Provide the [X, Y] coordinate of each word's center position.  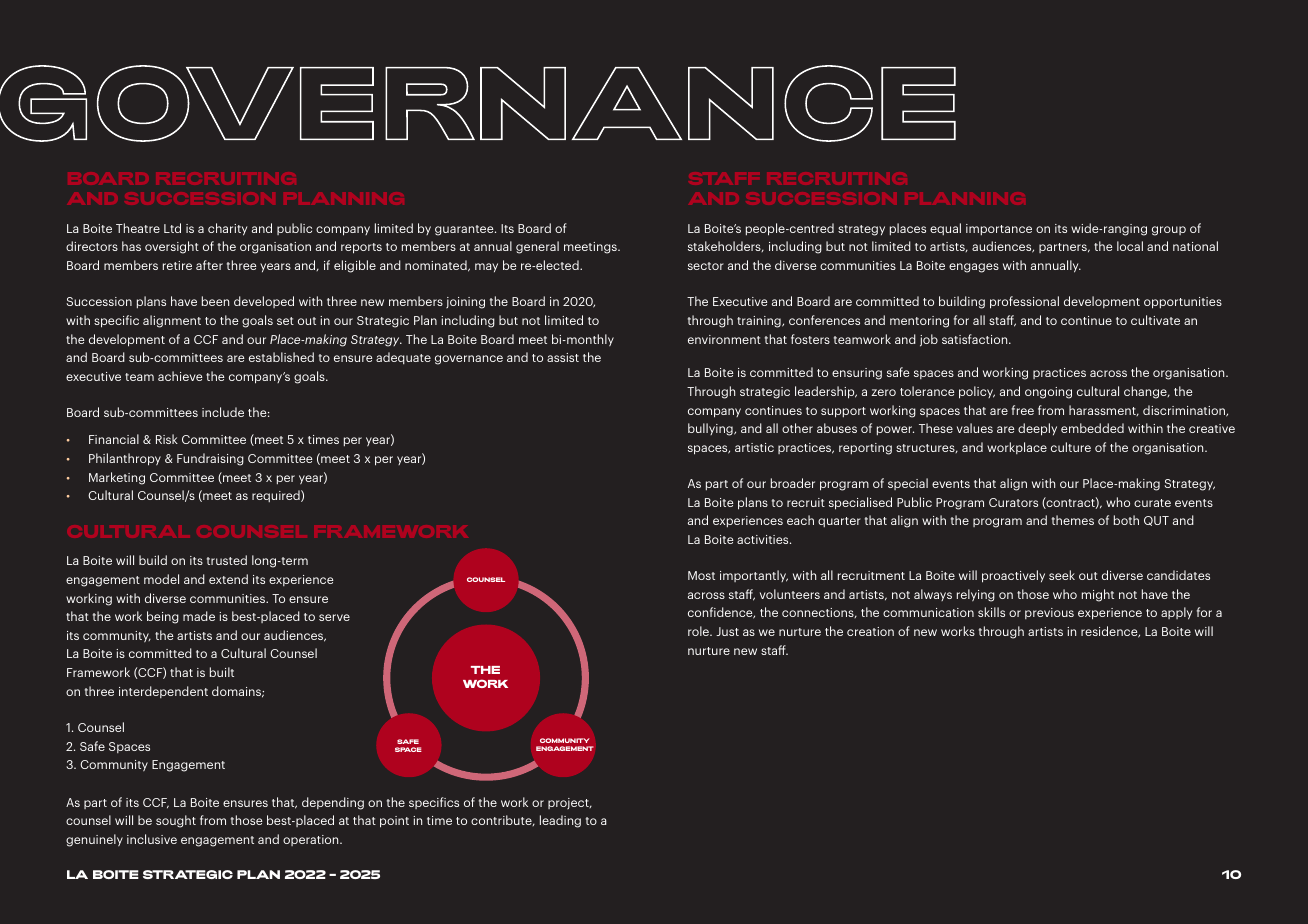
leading [560, 821]
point [394, 822]
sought [176, 821]
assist [563, 357]
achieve [180, 376]
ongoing [1048, 393]
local [1130, 246]
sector [706, 266]
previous [1049, 613]
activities [764, 539]
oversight [172, 247]
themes [1073, 520]
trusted [227, 560]
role [699, 631]
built [222, 672]
